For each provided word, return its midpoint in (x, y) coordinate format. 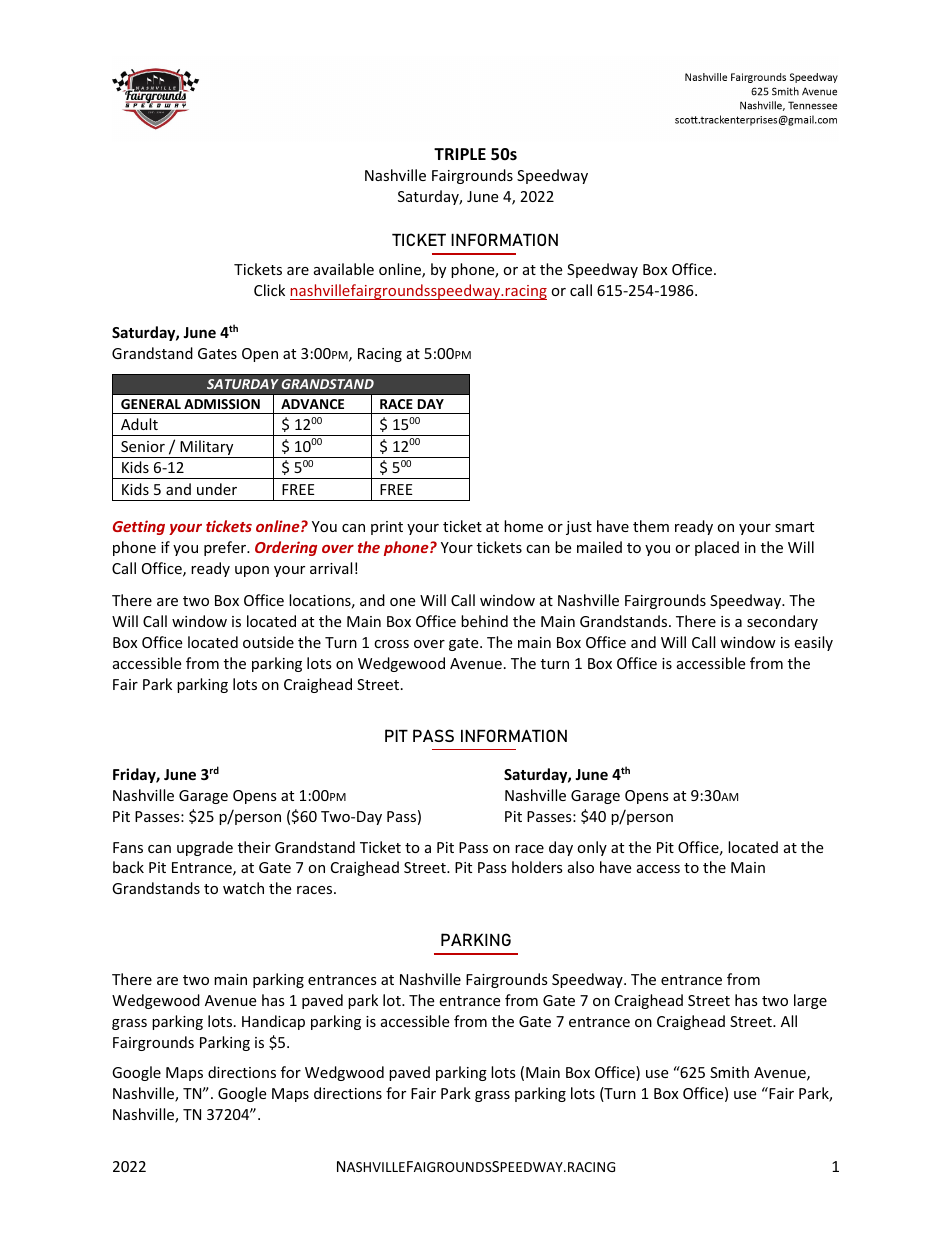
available (344, 269)
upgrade (205, 848)
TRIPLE (460, 154)
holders (537, 867)
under (217, 489)
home (523, 526)
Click (269, 290)
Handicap (273, 1022)
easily (813, 643)
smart (794, 527)
